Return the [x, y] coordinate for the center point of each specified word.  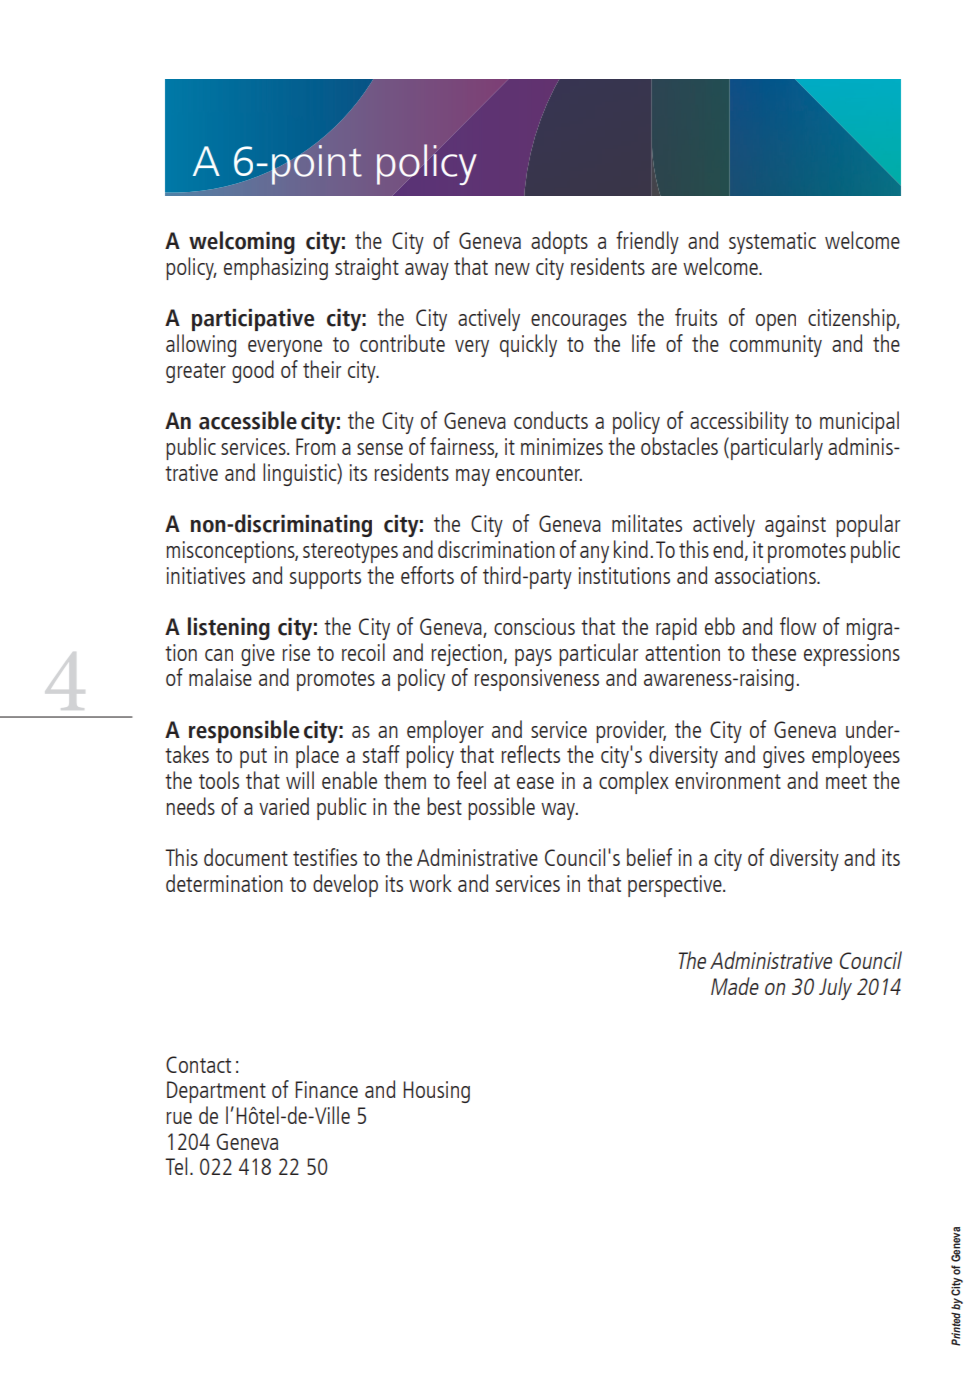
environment [728, 780]
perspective [676, 886]
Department [216, 1092]
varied [284, 806]
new [512, 269]
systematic [772, 243]
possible [501, 808]
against [795, 526]
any [594, 554]
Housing [436, 1092]
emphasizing [276, 268]
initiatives [206, 575]
